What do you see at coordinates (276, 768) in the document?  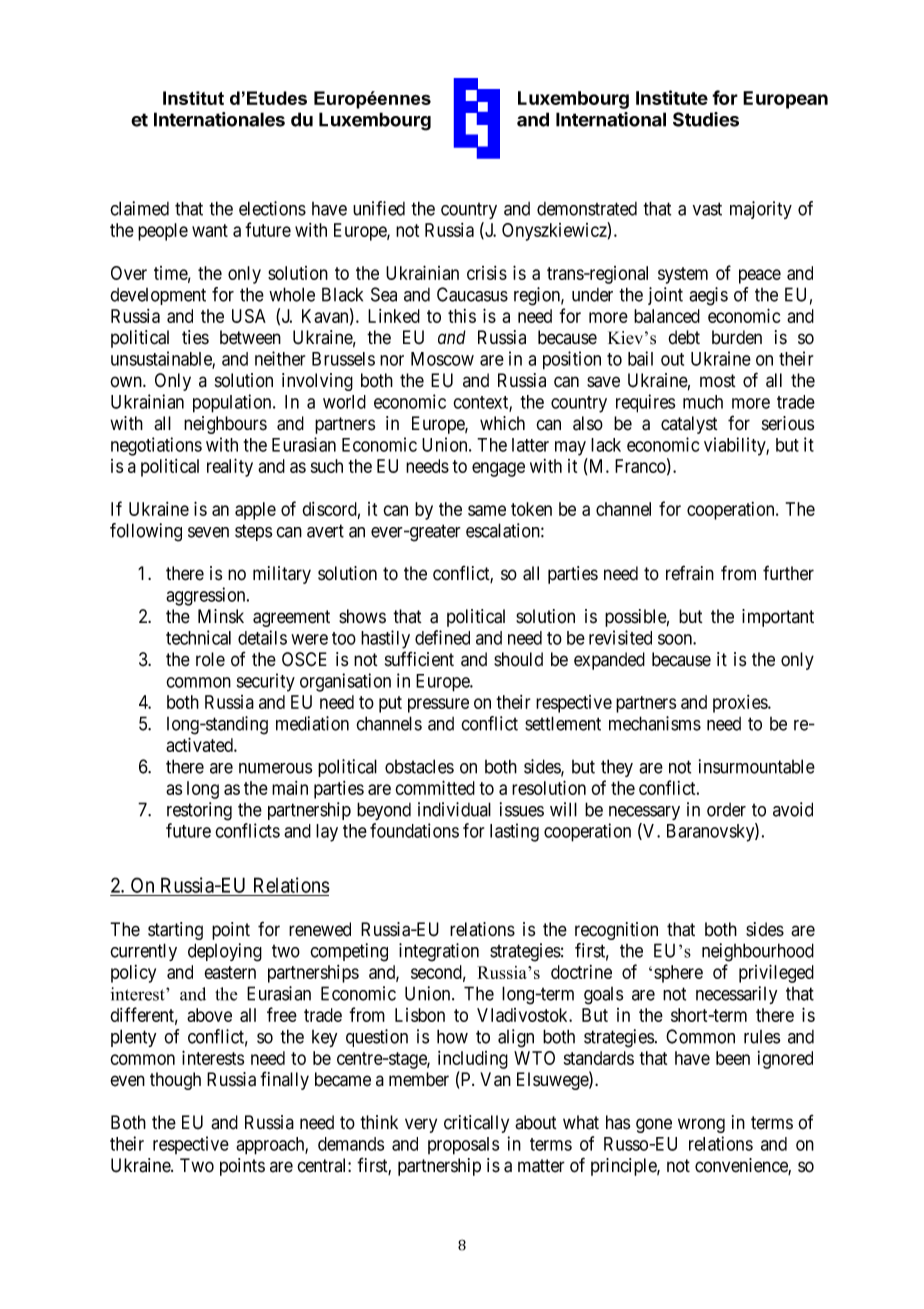 I see `numerous` at bounding box center [276, 768].
